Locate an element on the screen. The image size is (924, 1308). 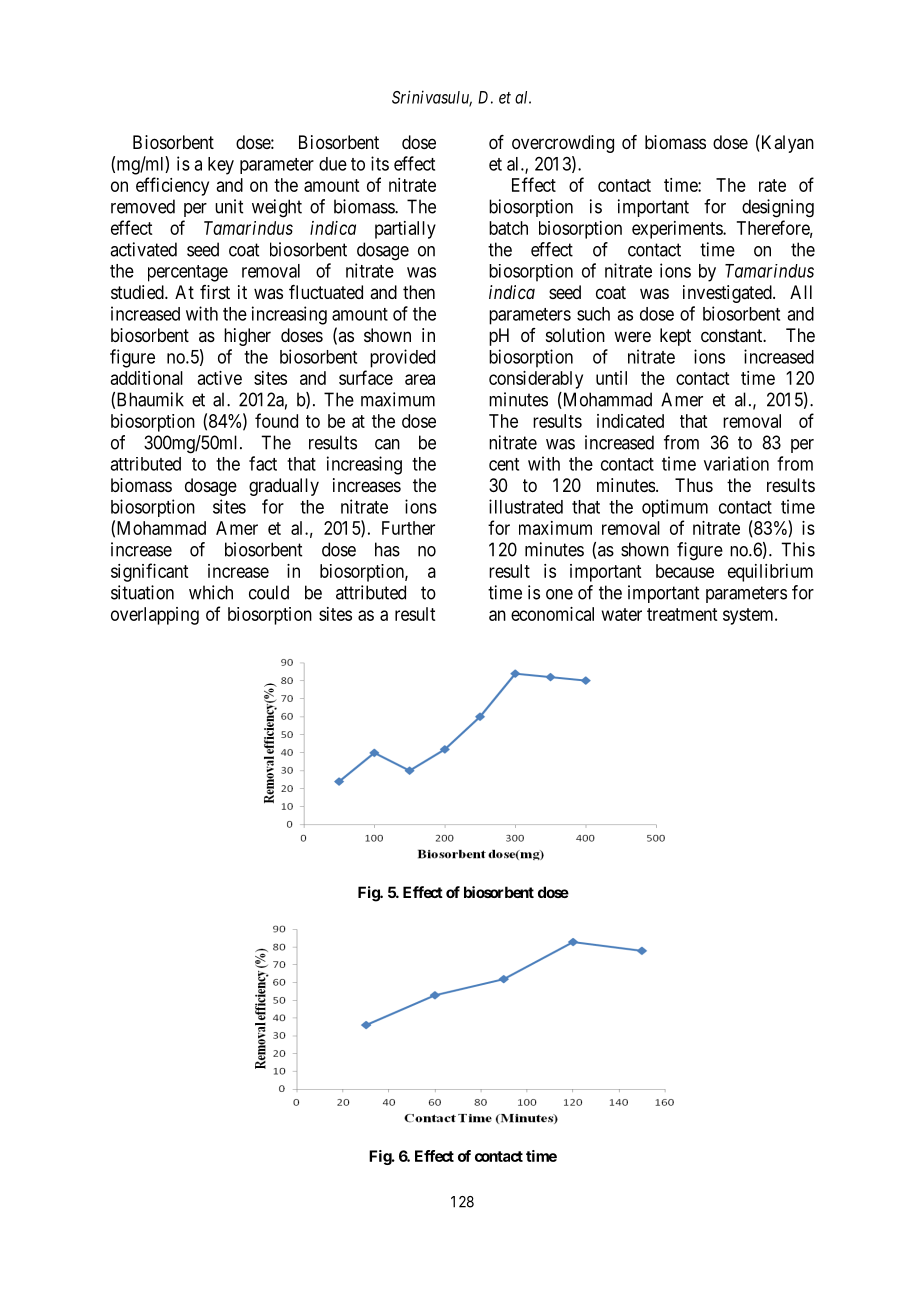
area is located at coordinates (420, 379).
